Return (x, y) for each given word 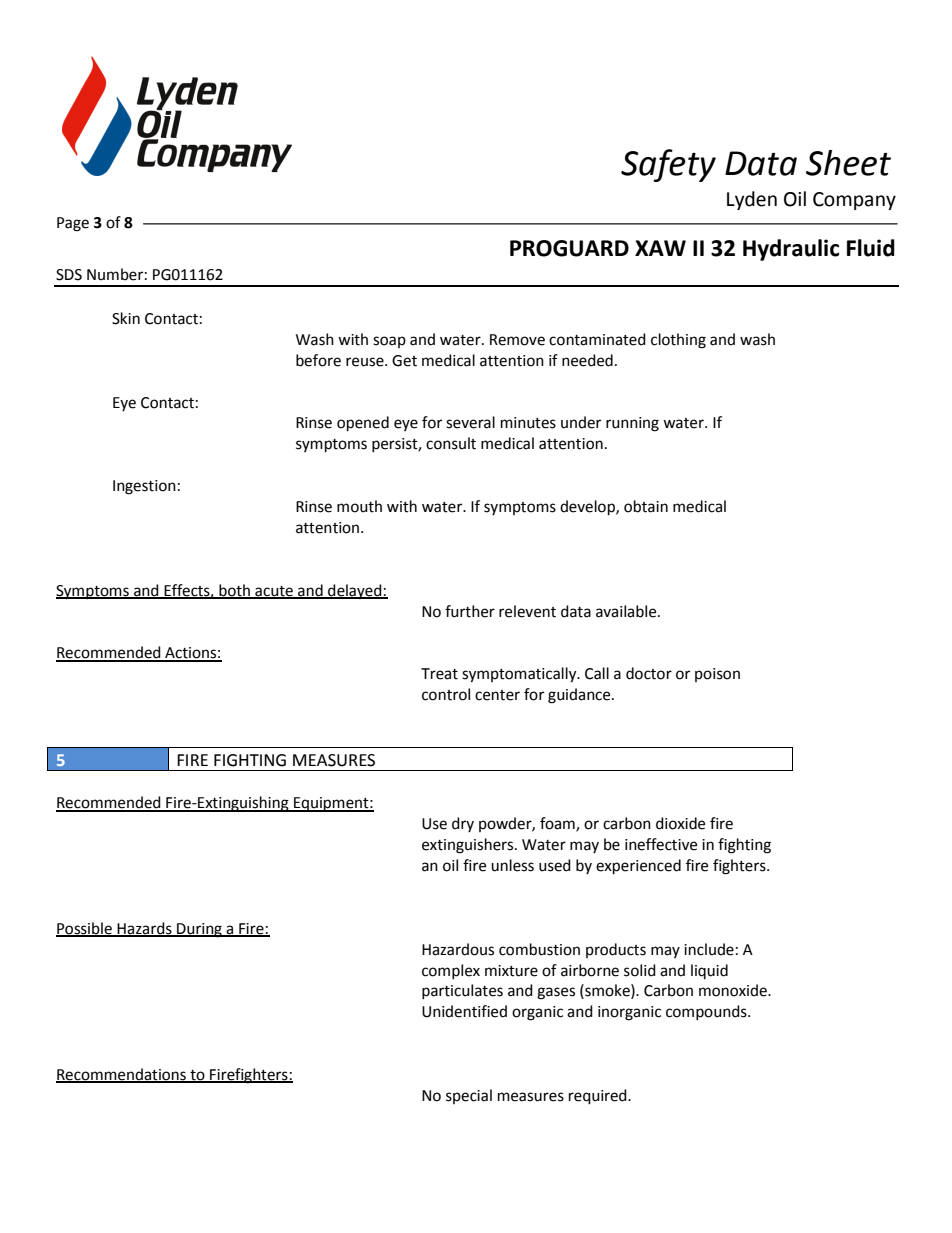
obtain (646, 506)
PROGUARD (569, 248)
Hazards (145, 929)
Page (73, 224)
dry (463, 824)
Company (854, 201)
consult (451, 443)
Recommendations (122, 1075)
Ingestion (144, 487)
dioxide (680, 823)
